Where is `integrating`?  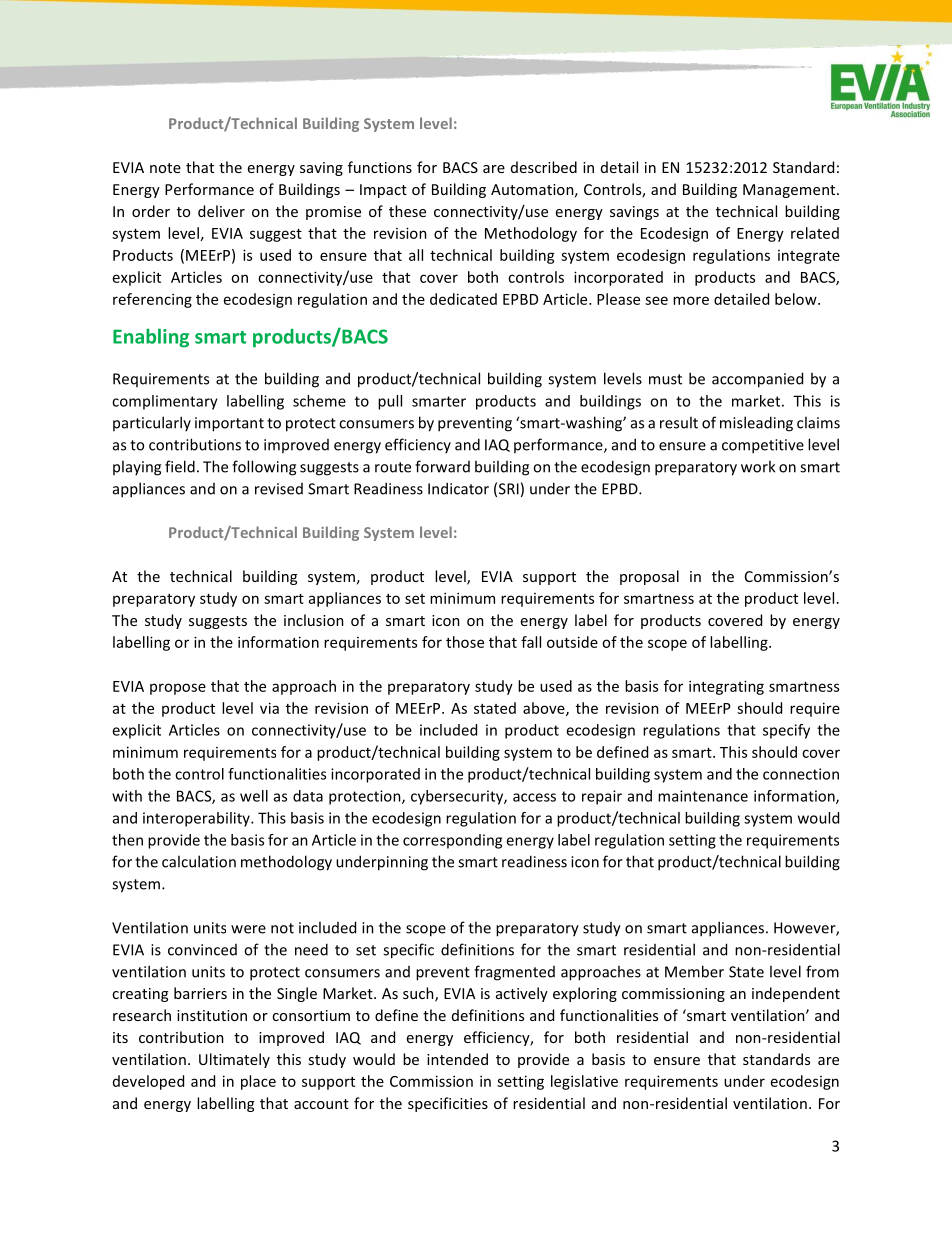
integrating is located at coordinates (726, 687).
